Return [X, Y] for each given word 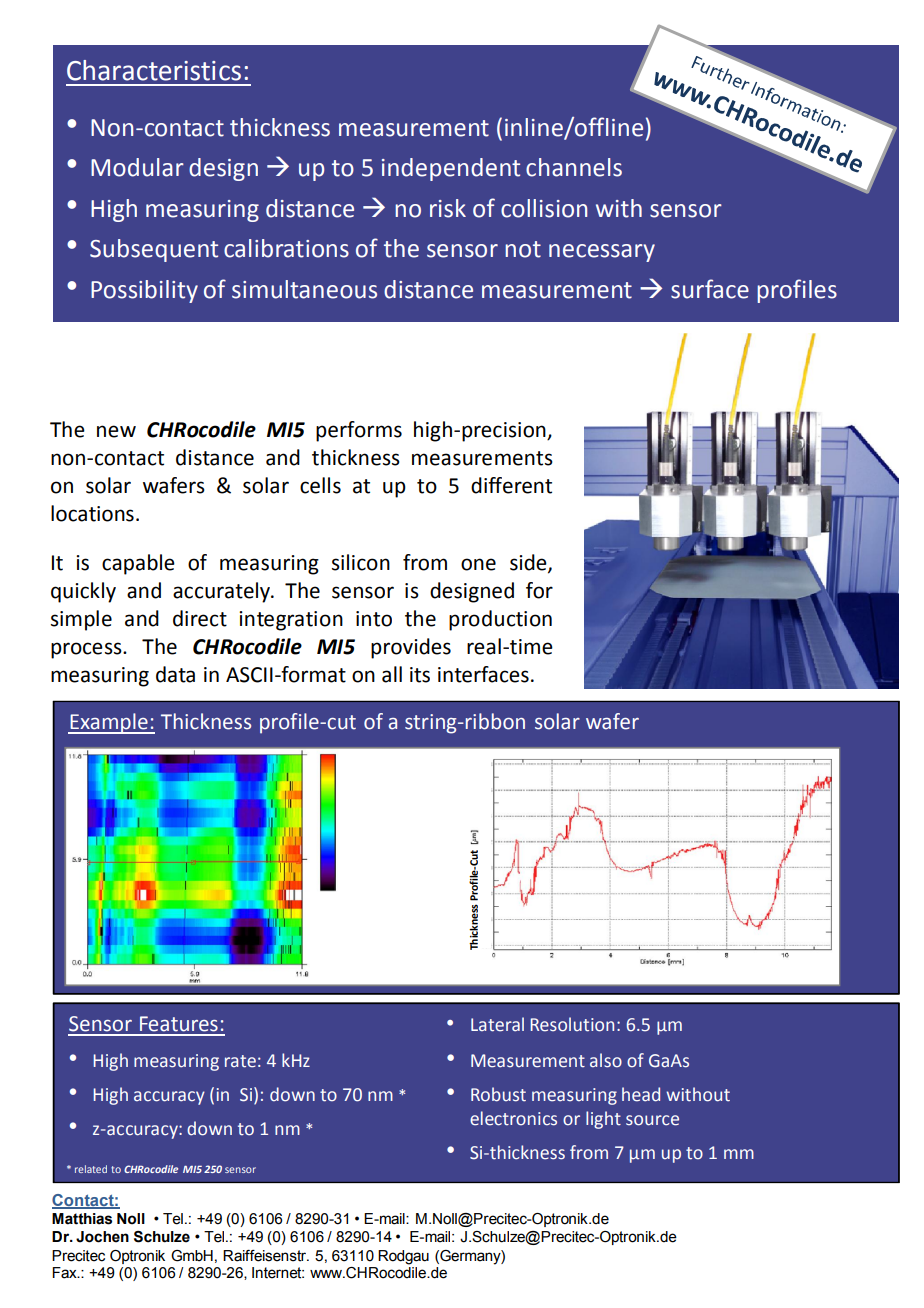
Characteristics [154, 70]
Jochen [102, 1237]
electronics [513, 1118]
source [652, 1120]
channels [574, 167]
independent [451, 169]
